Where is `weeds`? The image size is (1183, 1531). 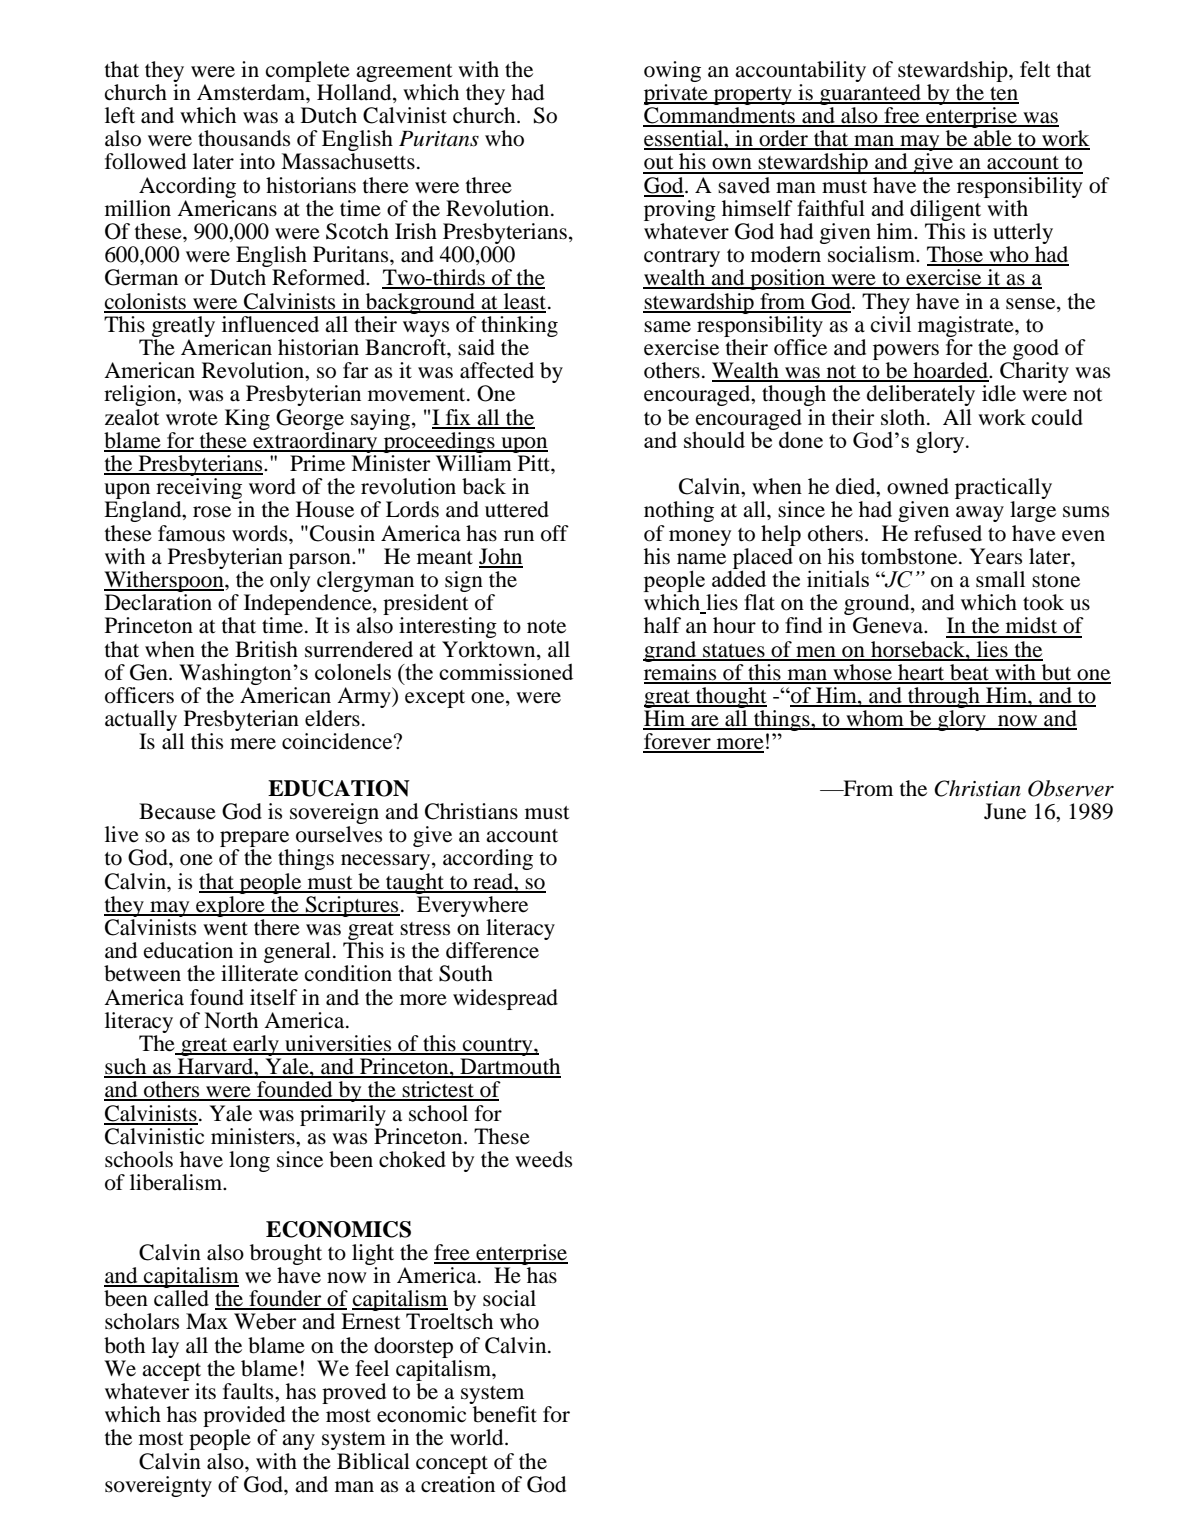
weeds is located at coordinates (543, 1159).
